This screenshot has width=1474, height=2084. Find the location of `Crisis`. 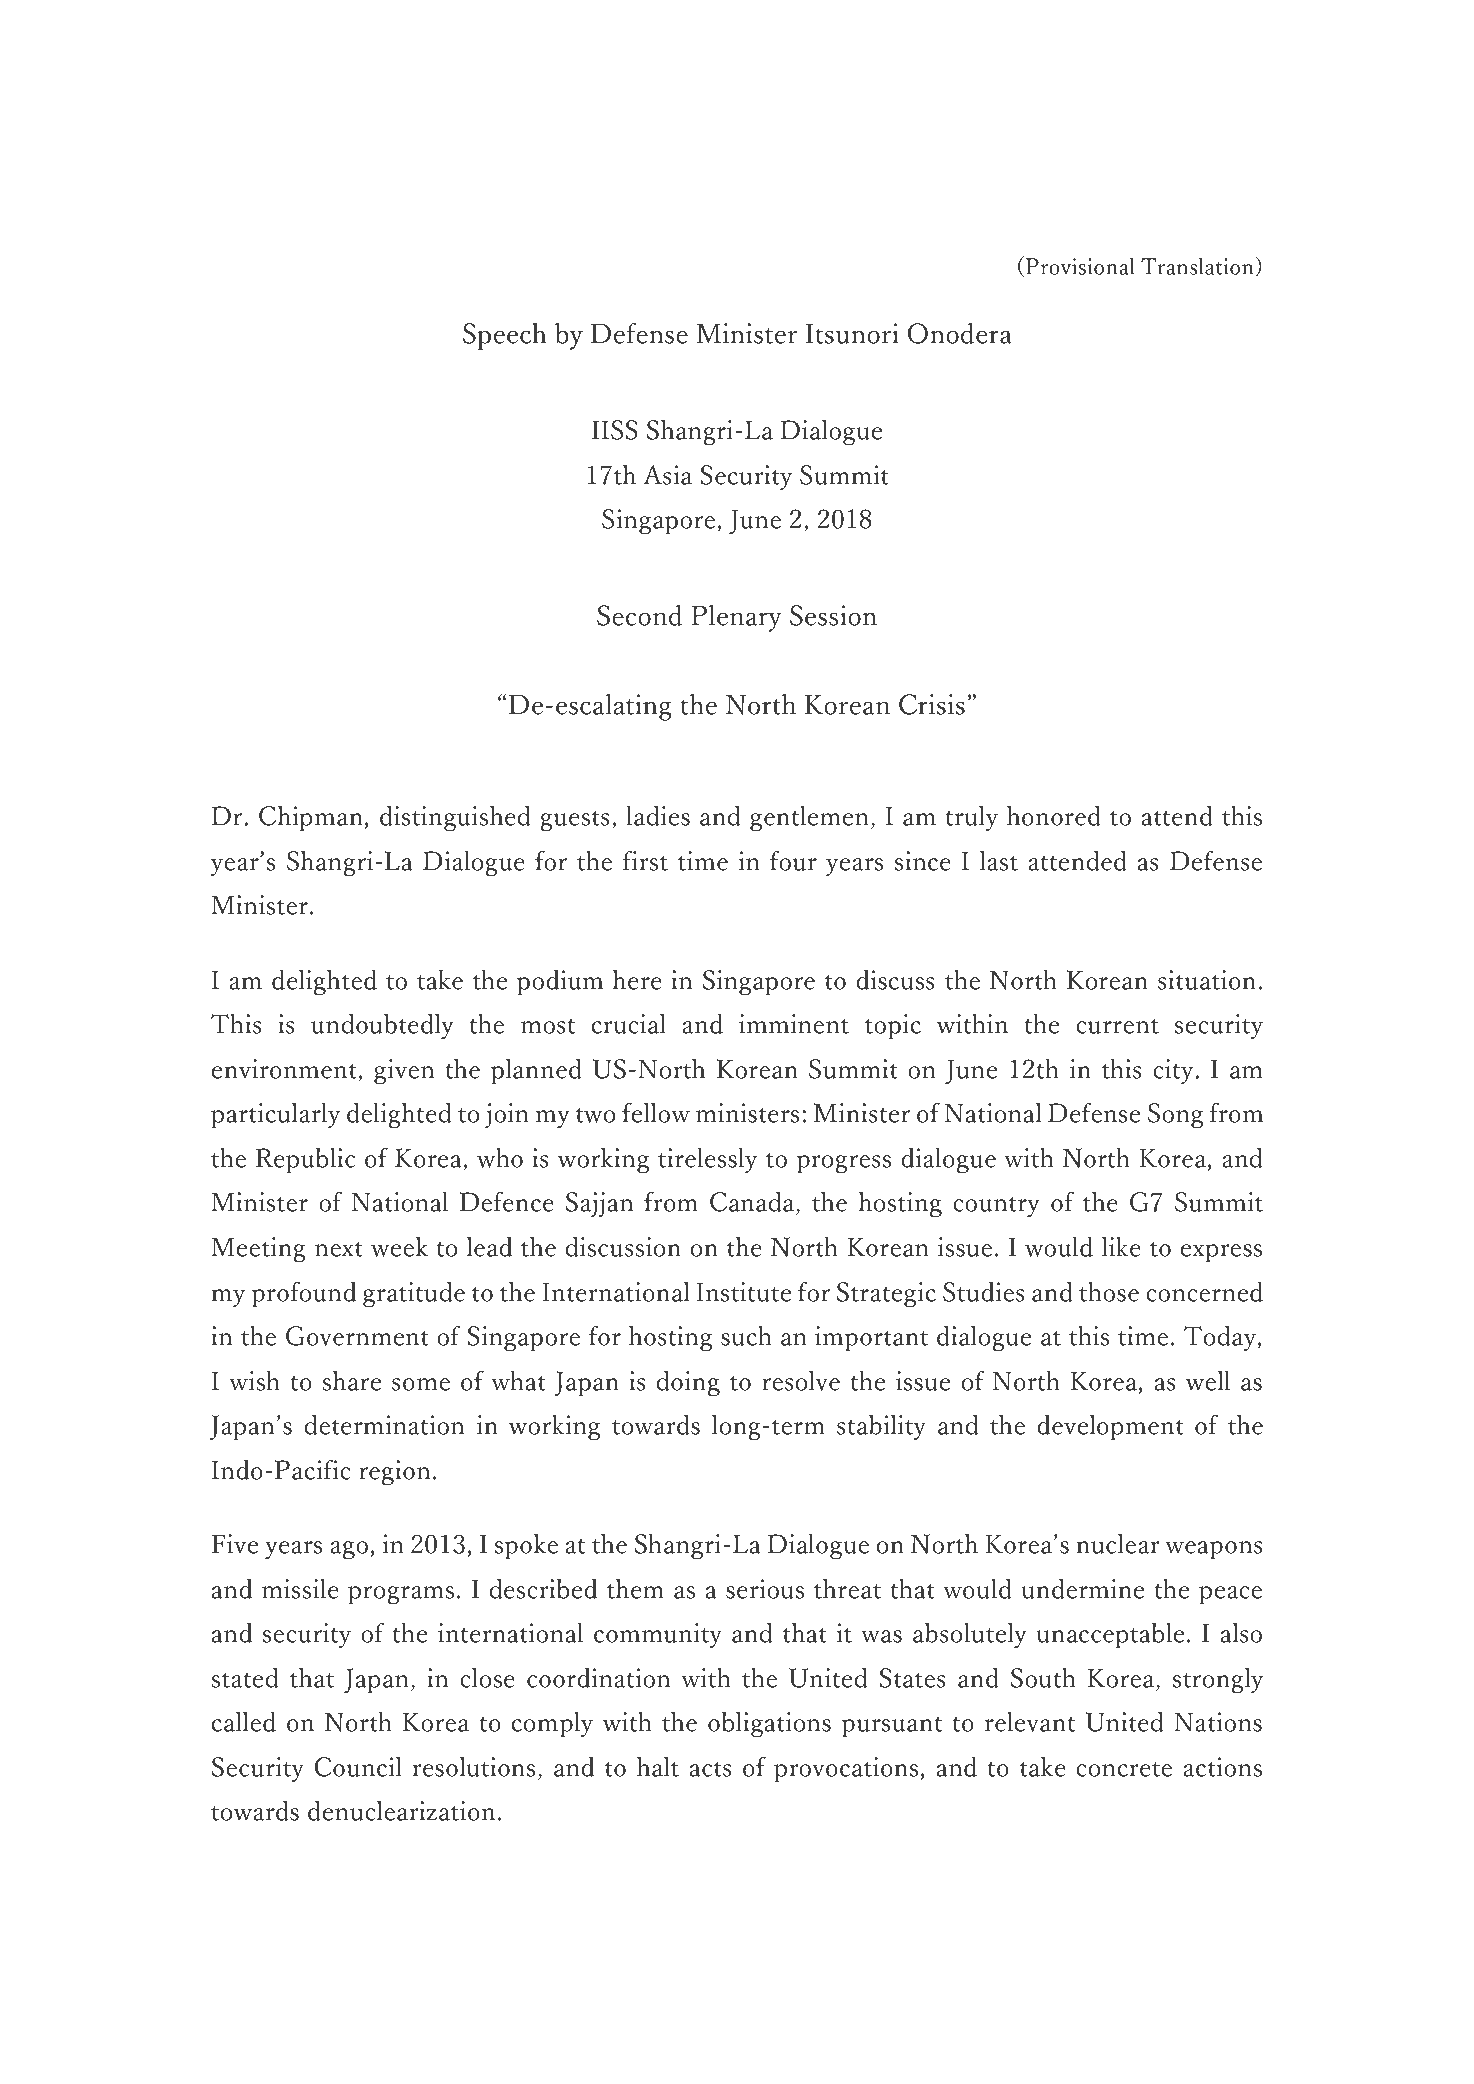

Crisis is located at coordinates (932, 704).
